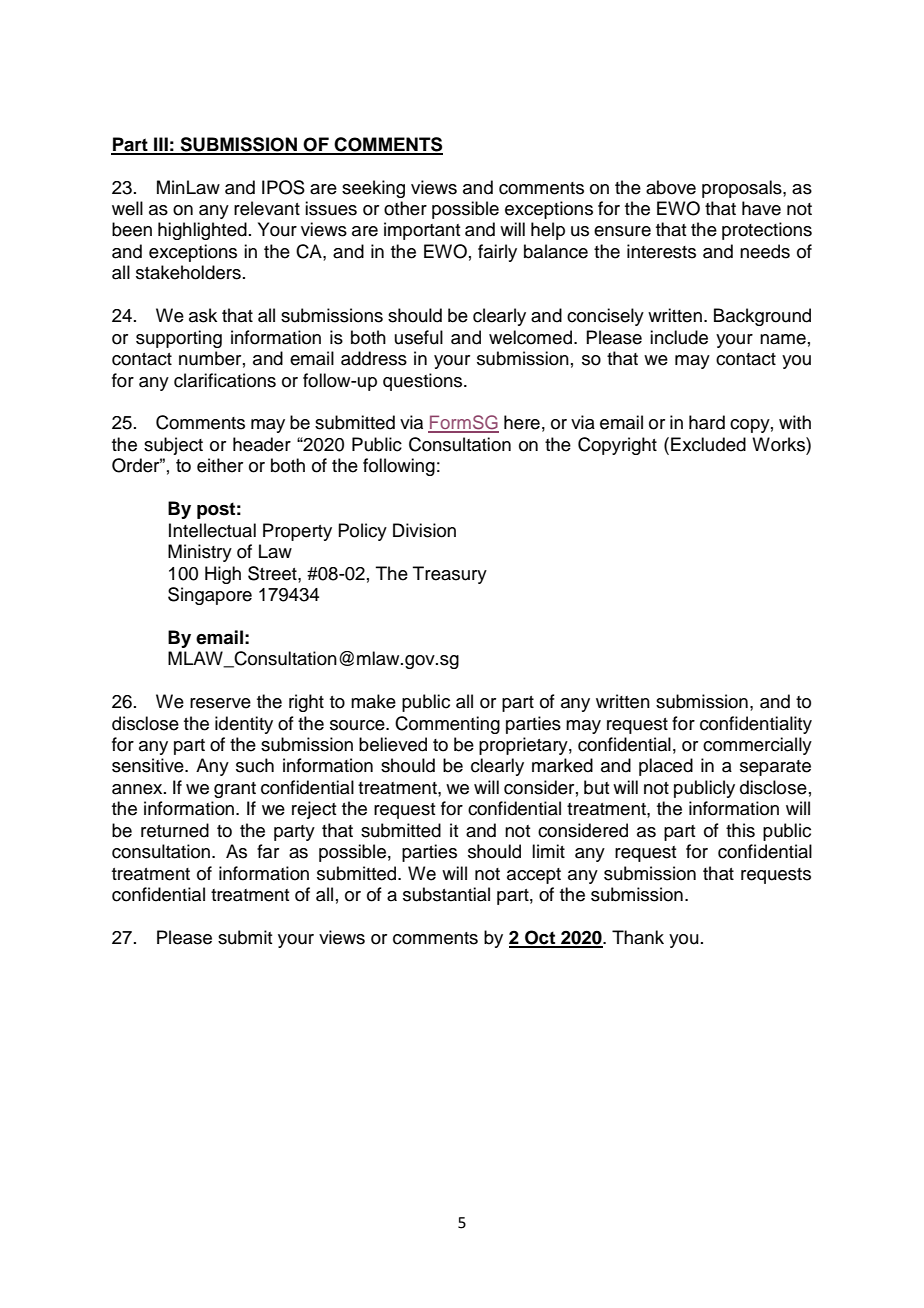  I want to click on relevant, so click(267, 208).
